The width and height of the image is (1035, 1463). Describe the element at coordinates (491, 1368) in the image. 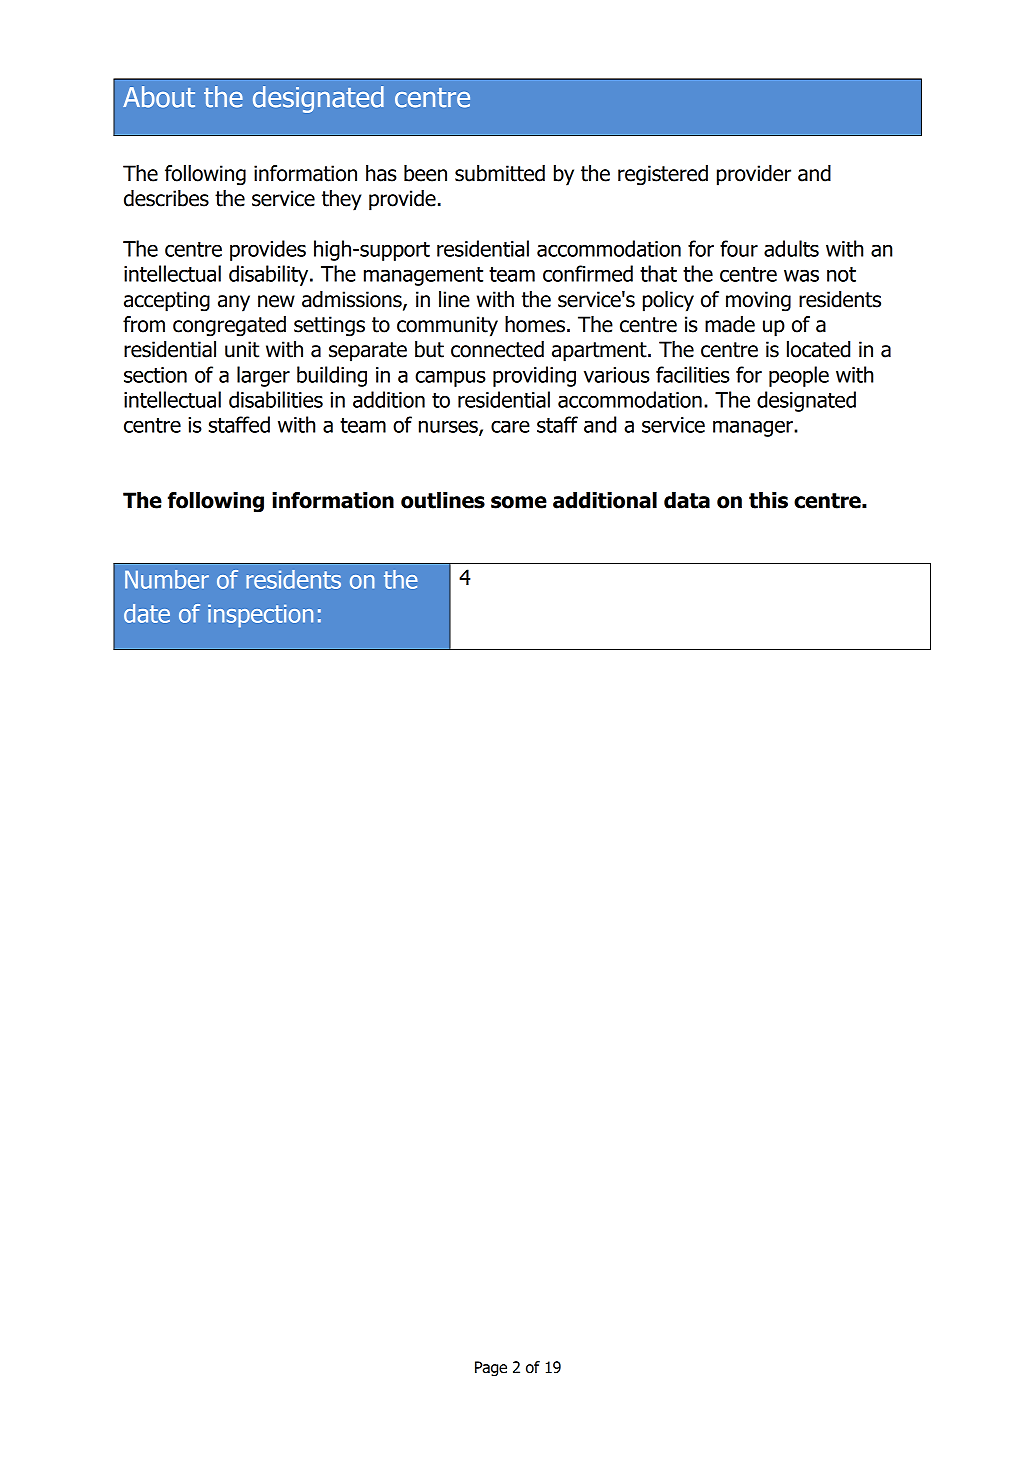

I see `Page` at that location.
